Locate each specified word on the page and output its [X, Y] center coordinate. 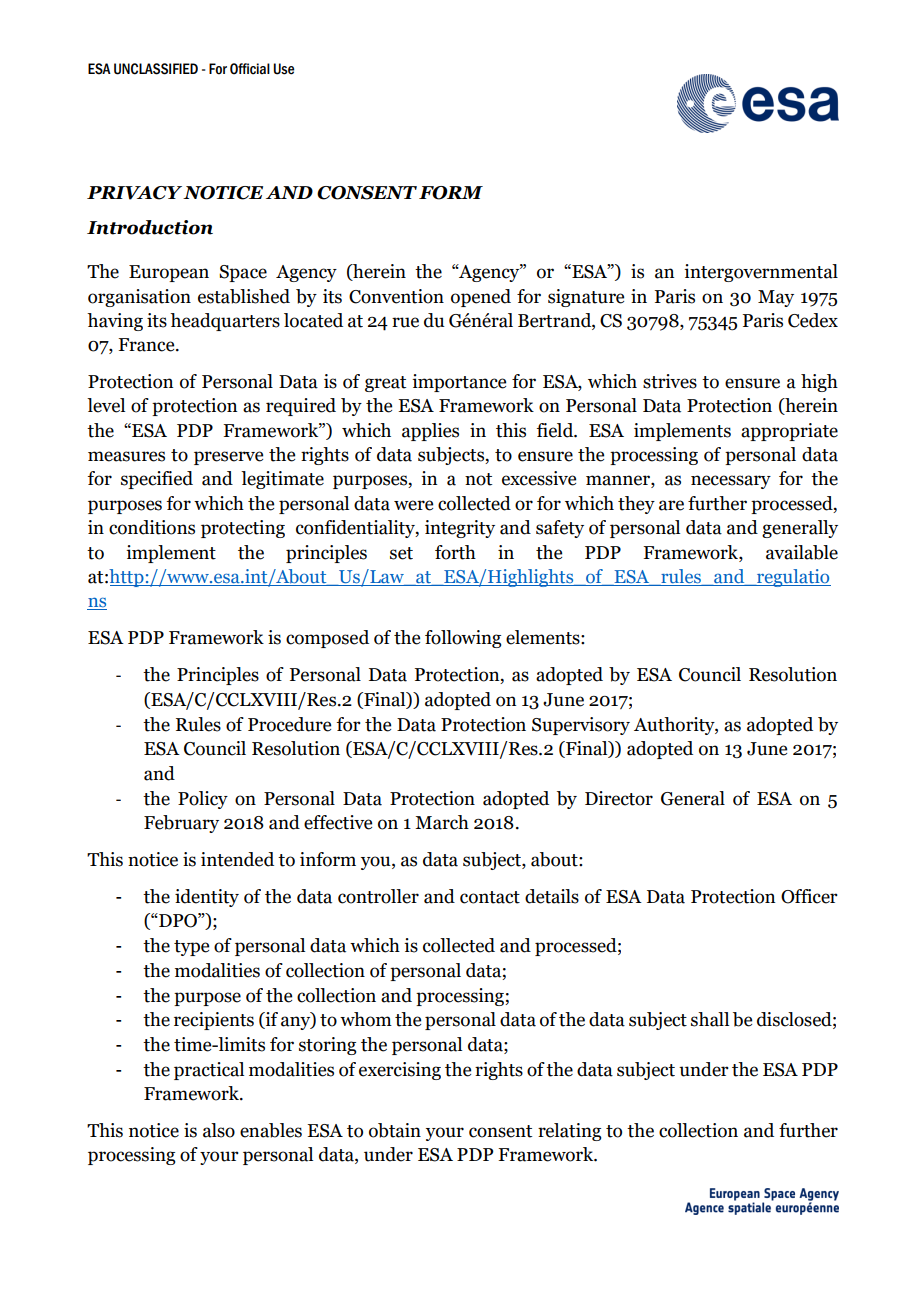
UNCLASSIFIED [156, 69]
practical [209, 1071]
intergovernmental [761, 273]
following [463, 639]
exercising [400, 1071]
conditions [152, 527]
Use [284, 69]
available [802, 552]
